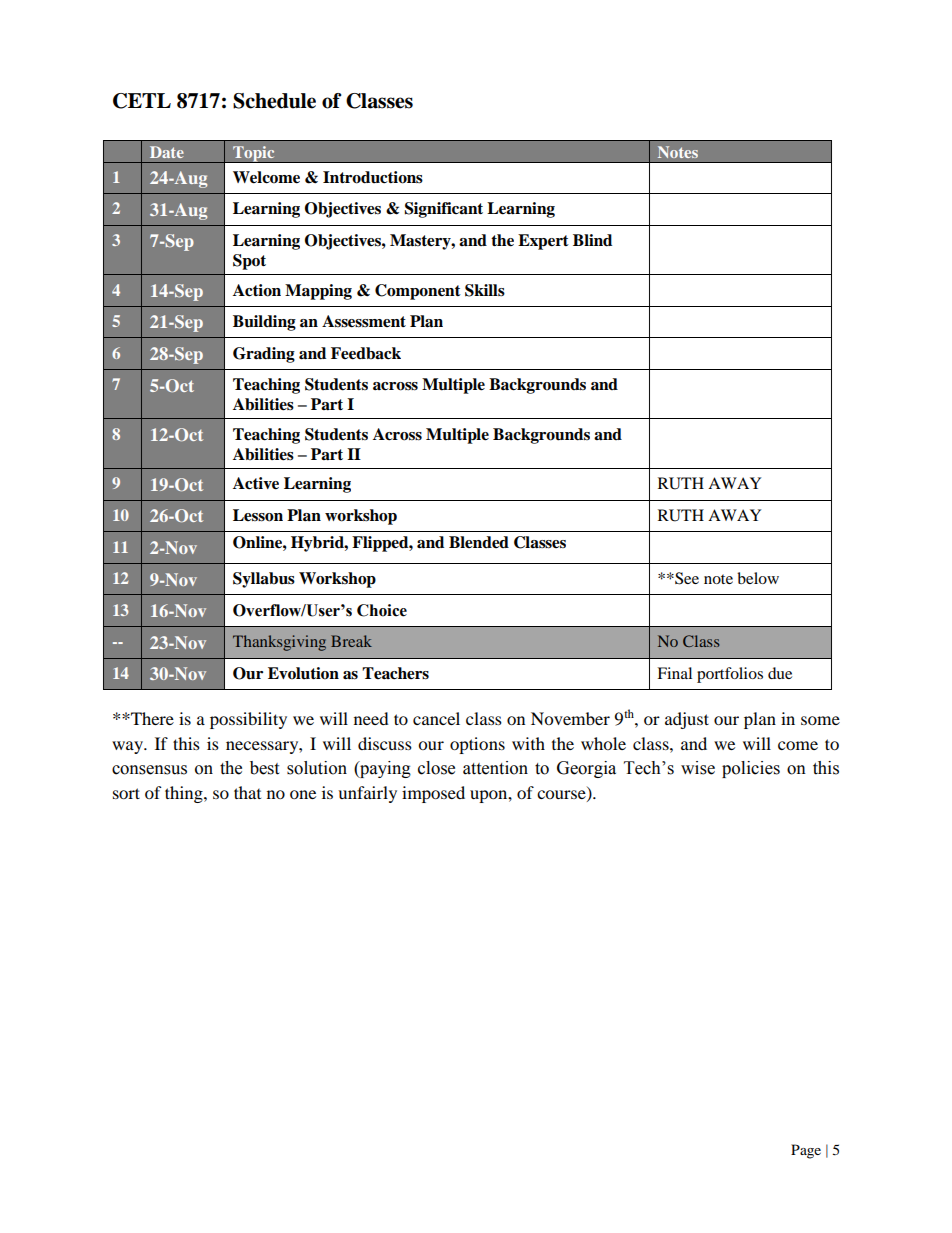 Image resolution: width=952 pixels, height=1233 pixels. What do you see at coordinates (382, 610) in the screenshot?
I see `Choice` at bounding box center [382, 610].
